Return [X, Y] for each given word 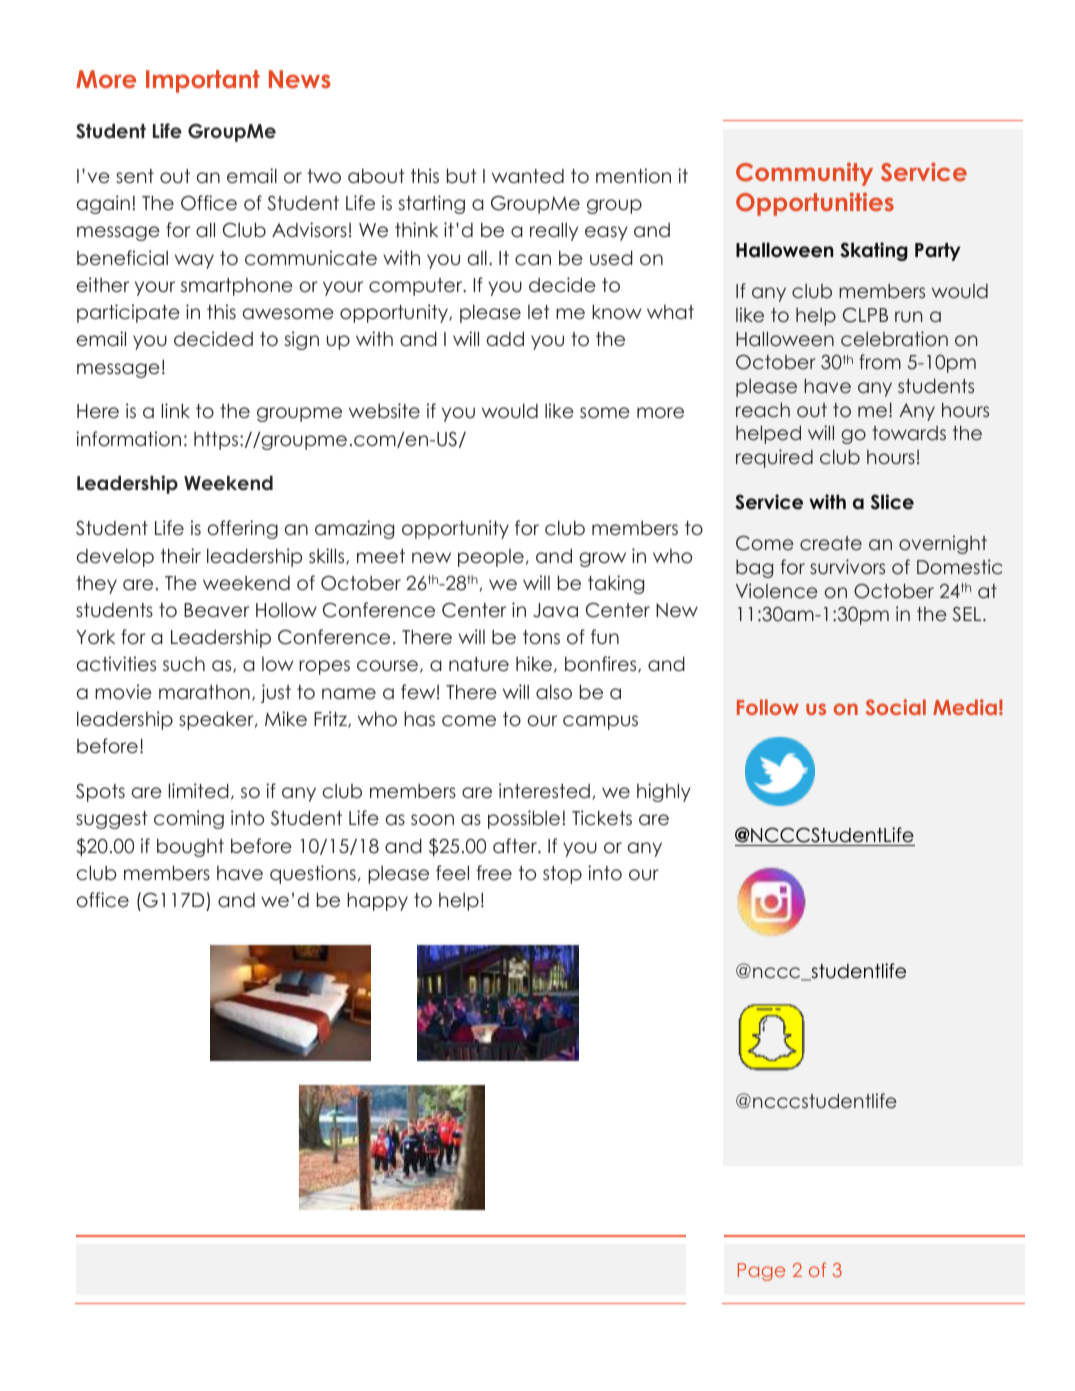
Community [804, 174]
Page [761, 1272]
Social [896, 707]
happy [377, 901]
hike [534, 664]
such [184, 664]
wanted [528, 176]
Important [203, 81]
